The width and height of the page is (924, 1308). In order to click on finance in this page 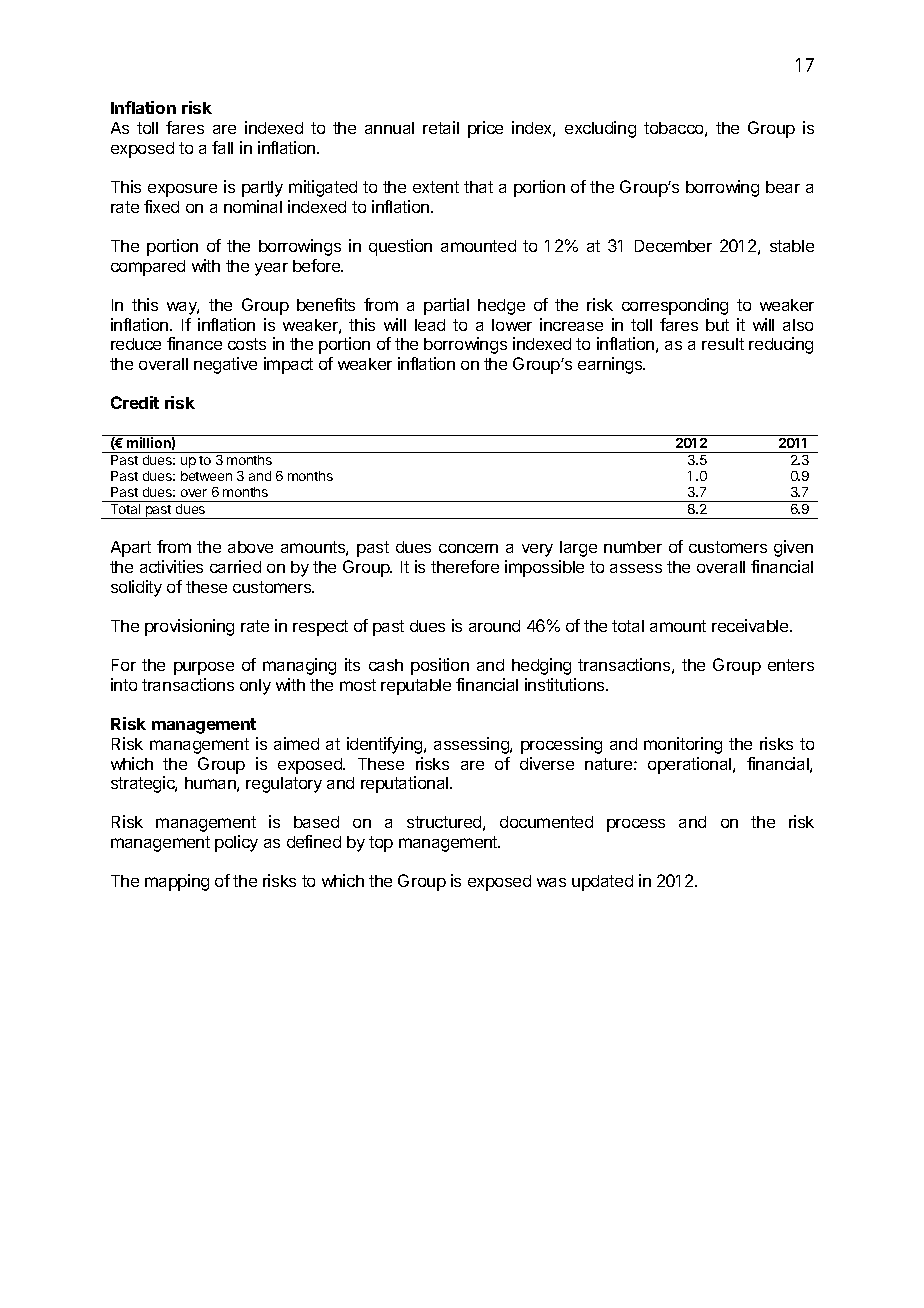, I will do `click(194, 343)`.
